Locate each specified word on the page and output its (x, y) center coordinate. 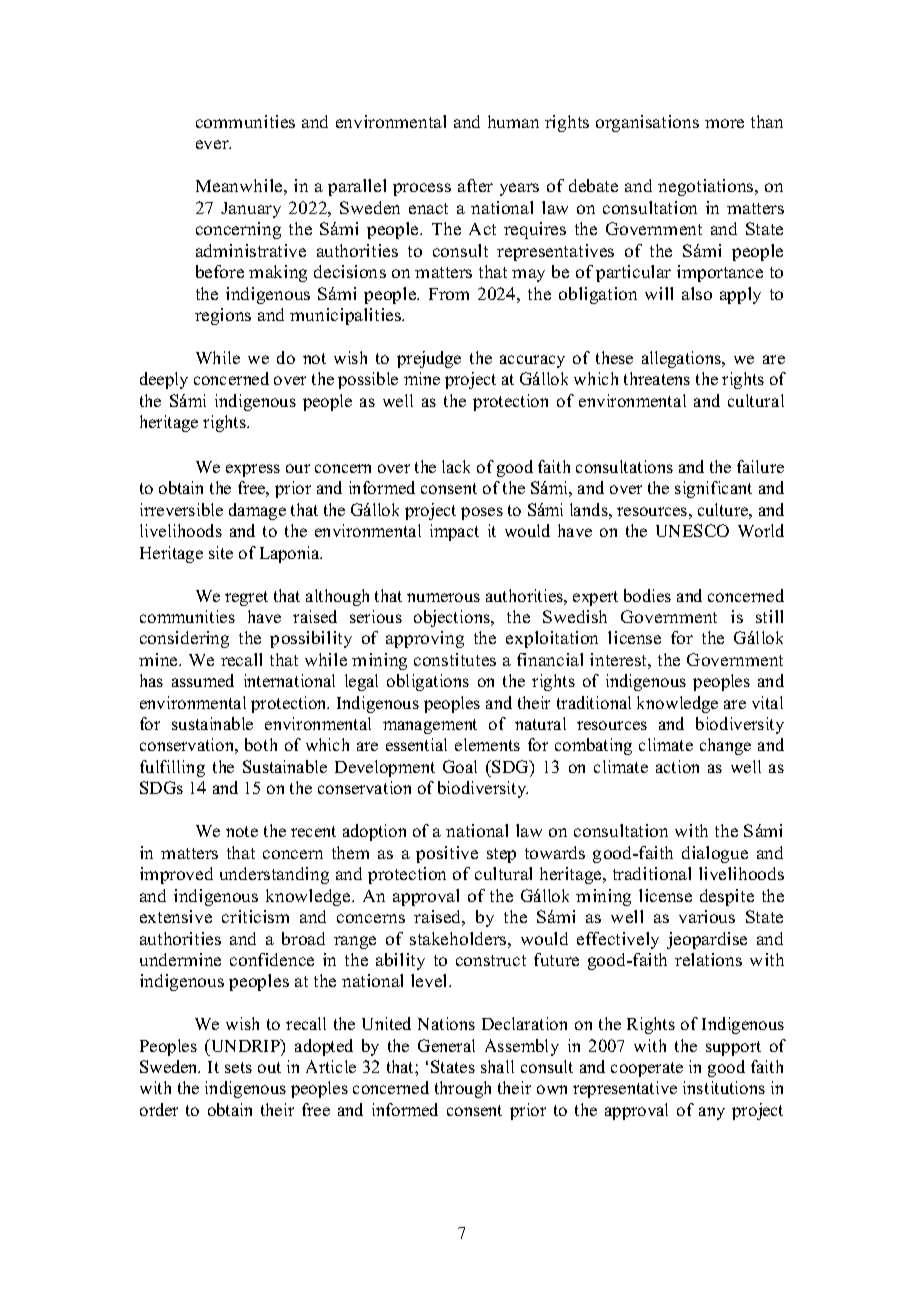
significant (713, 489)
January (251, 210)
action (677, 766)
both (261, 744)
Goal (460, 766)
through (463, 1089)
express (253, 470)
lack (456, 466)
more (724, 123)
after (475, 185)
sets (238, 1067)
